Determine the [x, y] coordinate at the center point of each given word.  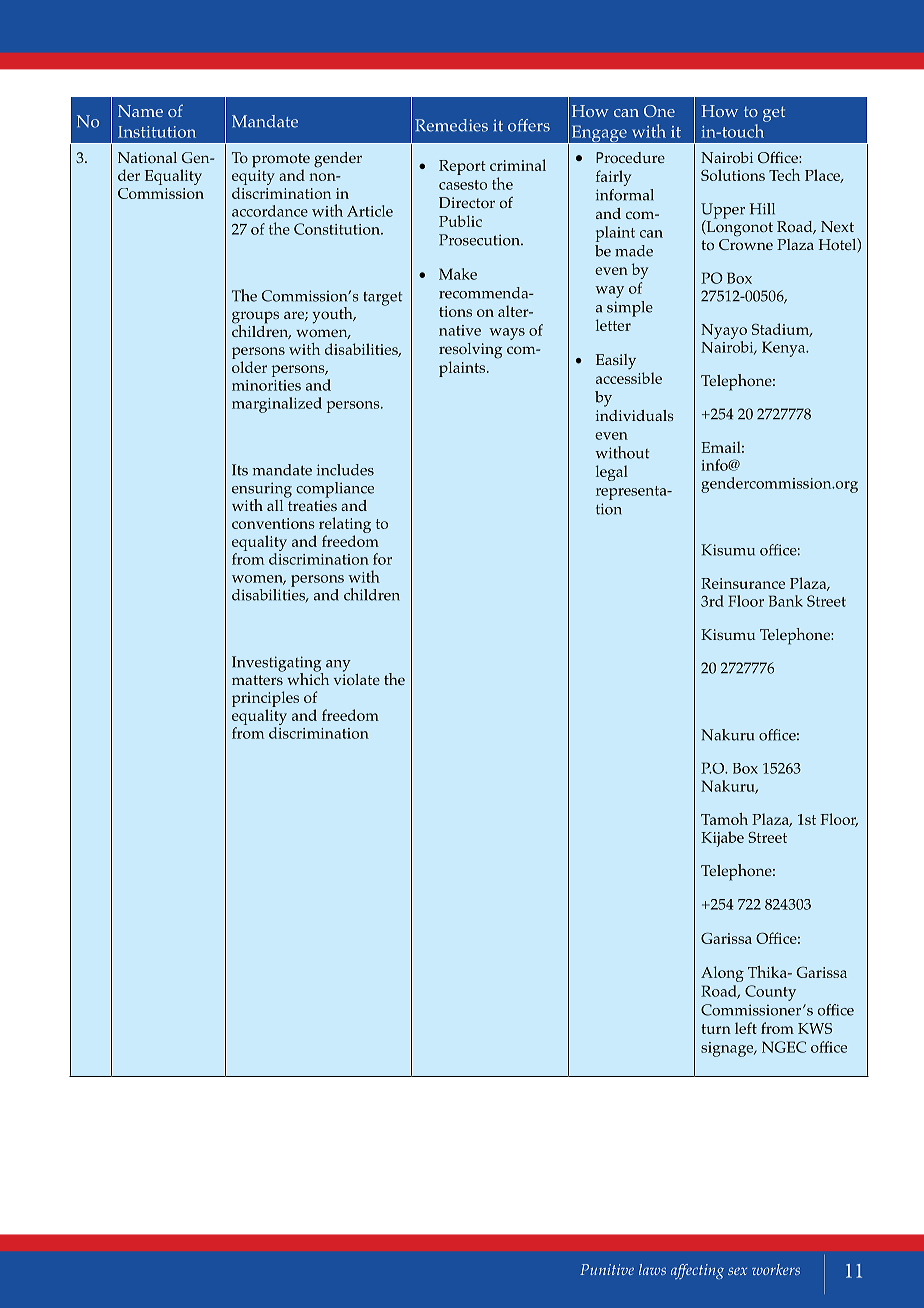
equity [253, 179]
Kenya [785, 349]
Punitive [607, 1269]
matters [257, 680]
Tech [784, 175]
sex [737, 1271]
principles [265, 700]
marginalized [277, 405]
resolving [471, 351]
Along [722, 974]
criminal [518, 165]
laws [652, 1269]
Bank [786, 601]
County [770, 993]
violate [357, 678]
